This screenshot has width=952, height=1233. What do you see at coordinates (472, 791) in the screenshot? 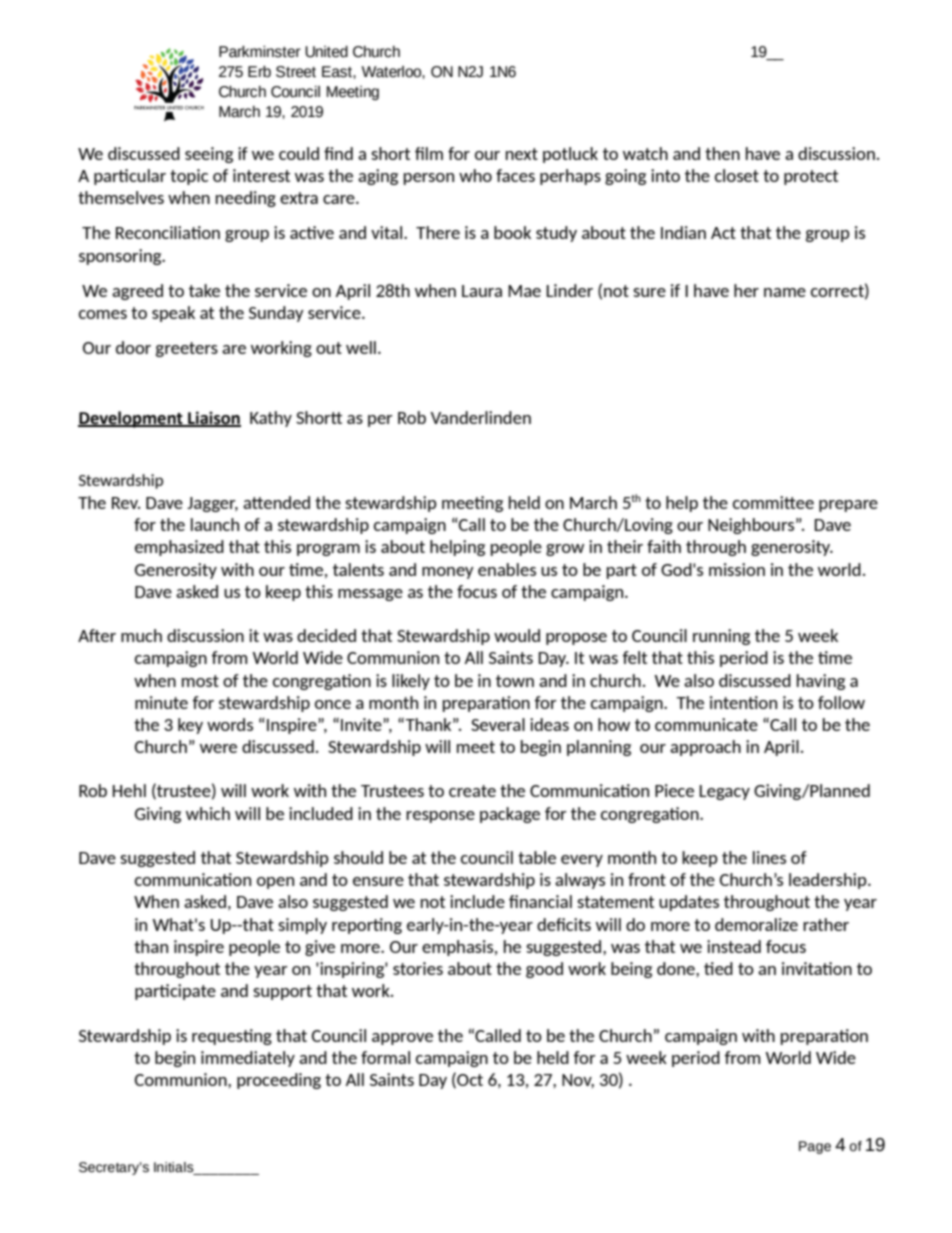
I see `create` at bounding box center [472, 791].
